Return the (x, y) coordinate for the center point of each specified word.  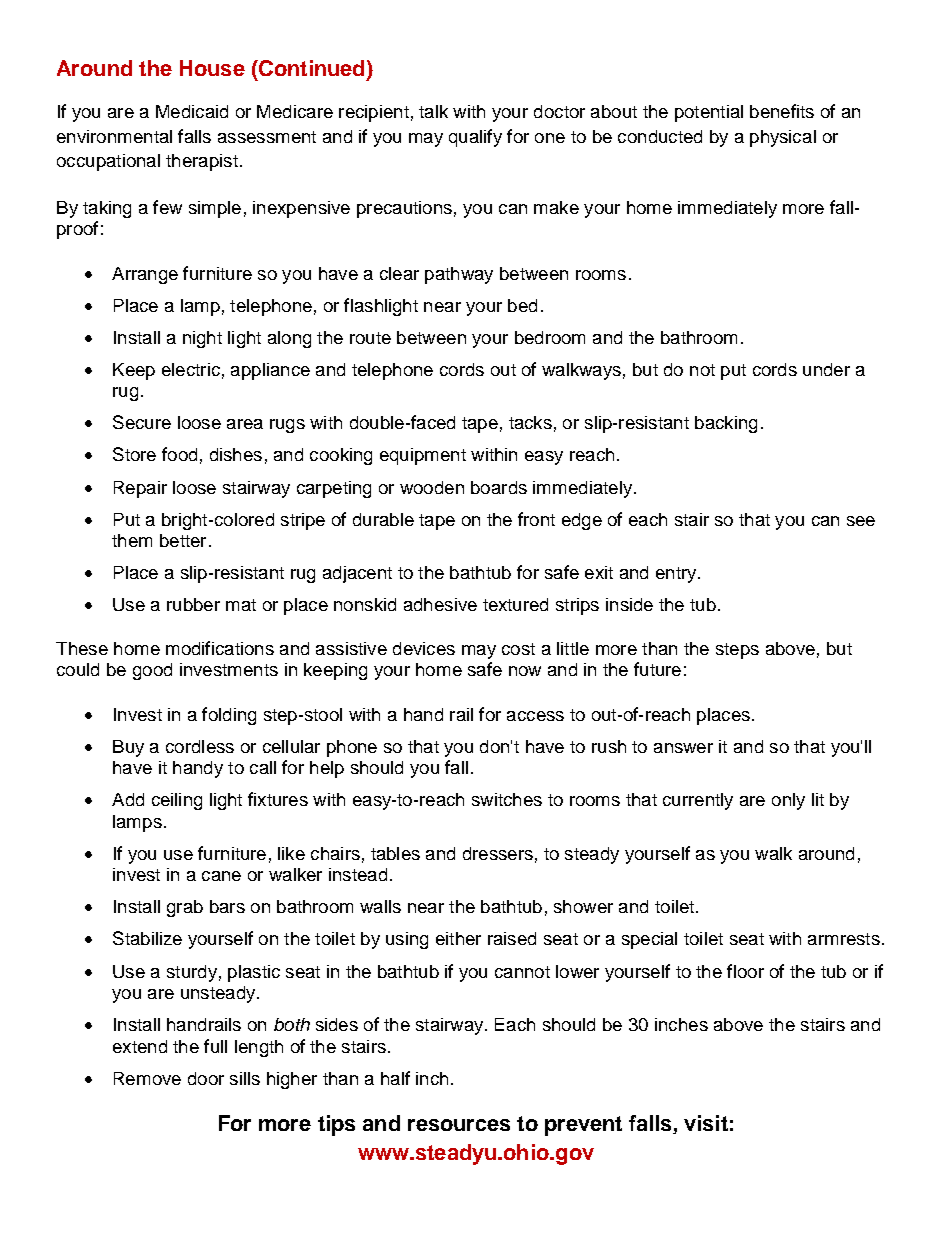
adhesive (440, 604)
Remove (147, 1078)
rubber (193, 604)
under (826, 369)
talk (433, 111)
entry (677, 575)
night (202, 339)
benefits (782, 111)
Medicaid (192, 111)
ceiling (177, 801)
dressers (498, 853)
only (788, 801)
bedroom (550, 337)
